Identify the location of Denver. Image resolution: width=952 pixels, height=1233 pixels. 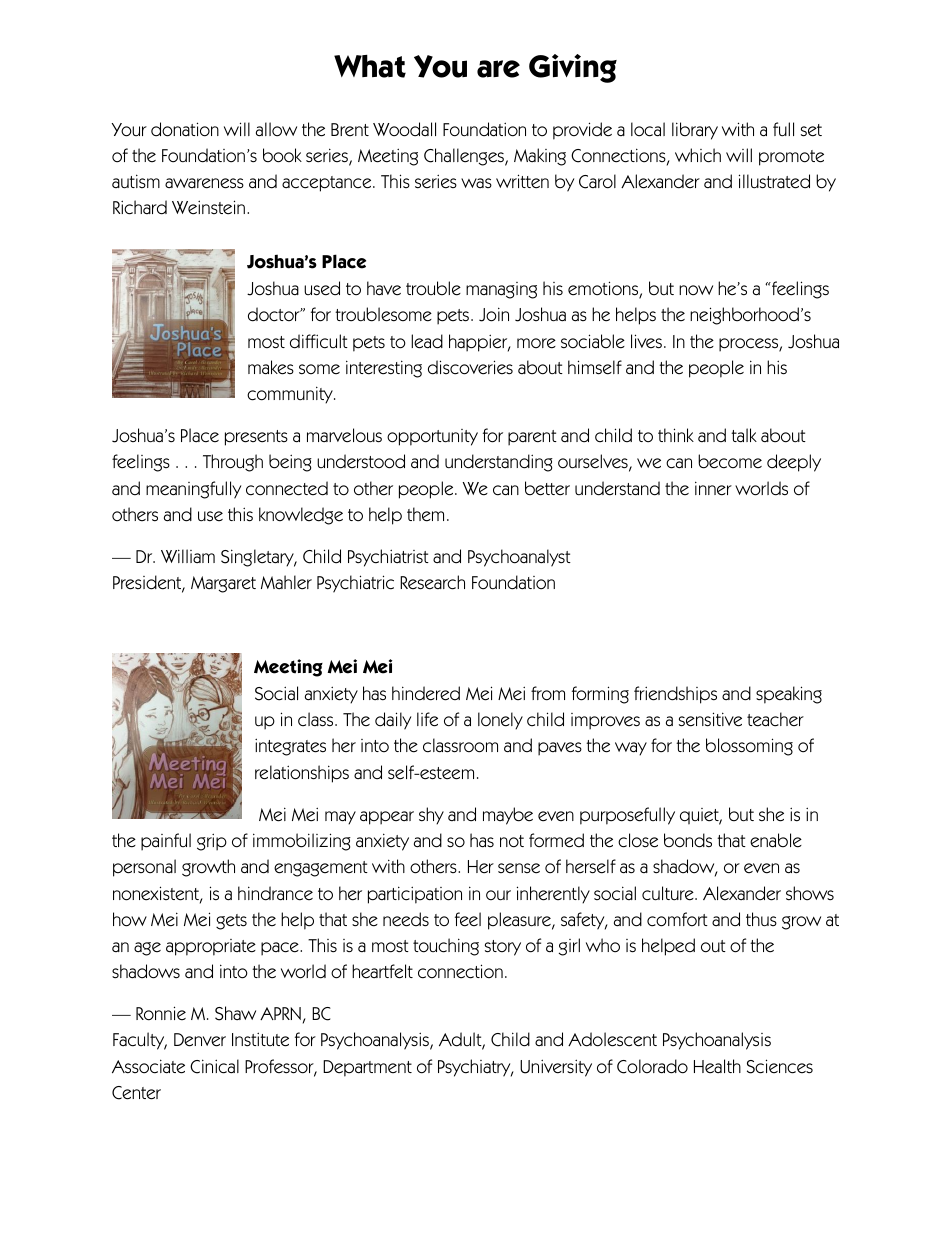
(200, 1040).
